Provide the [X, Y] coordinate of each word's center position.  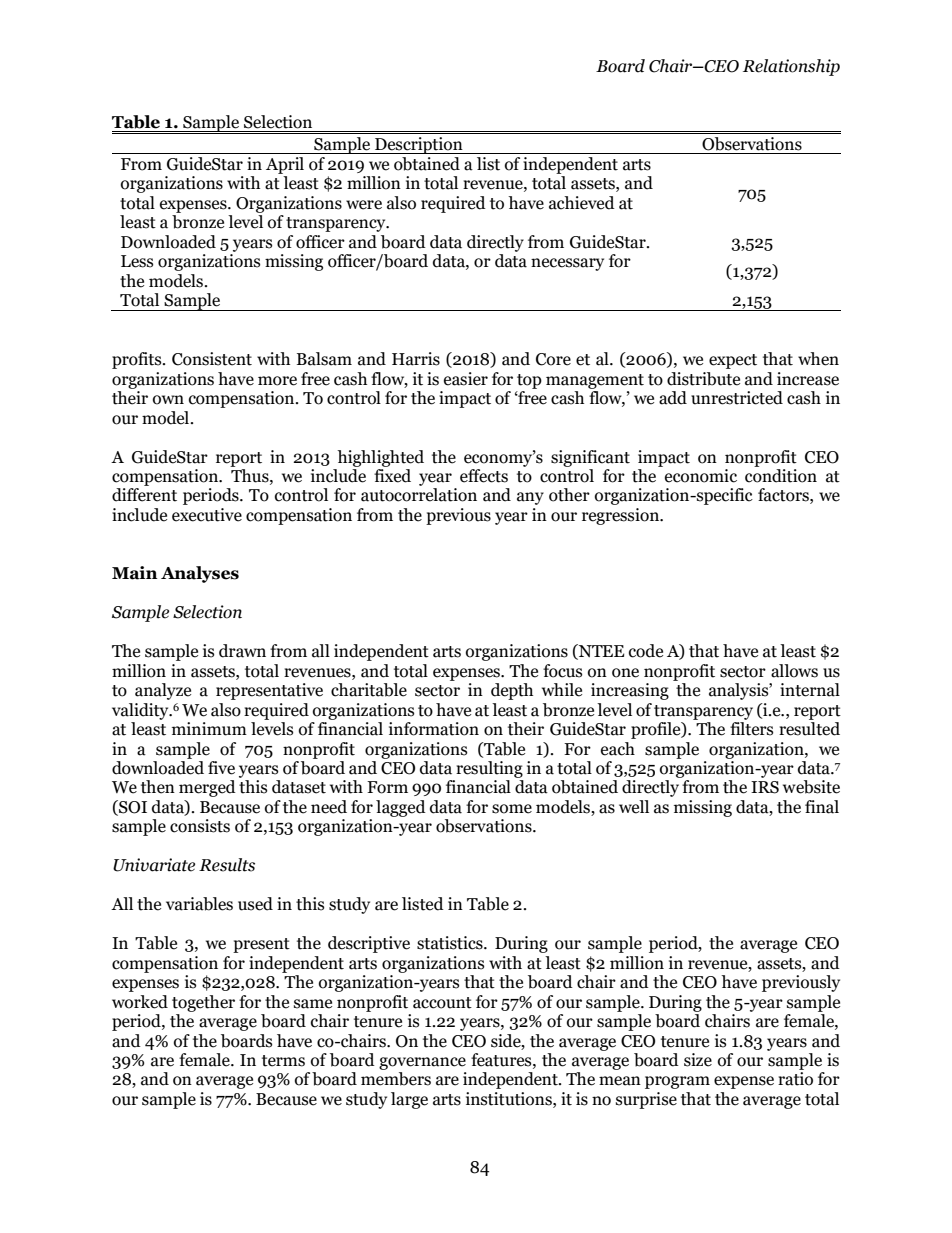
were [364, 205]
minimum [209, 729]
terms [283, 1061]
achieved [582, 203]
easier [466, 379]
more [277, 381]
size [698, 1060]
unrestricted [737, 398]
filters [751, 729]
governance [422, 1063]
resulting [489, 769]
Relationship [791, 67]
